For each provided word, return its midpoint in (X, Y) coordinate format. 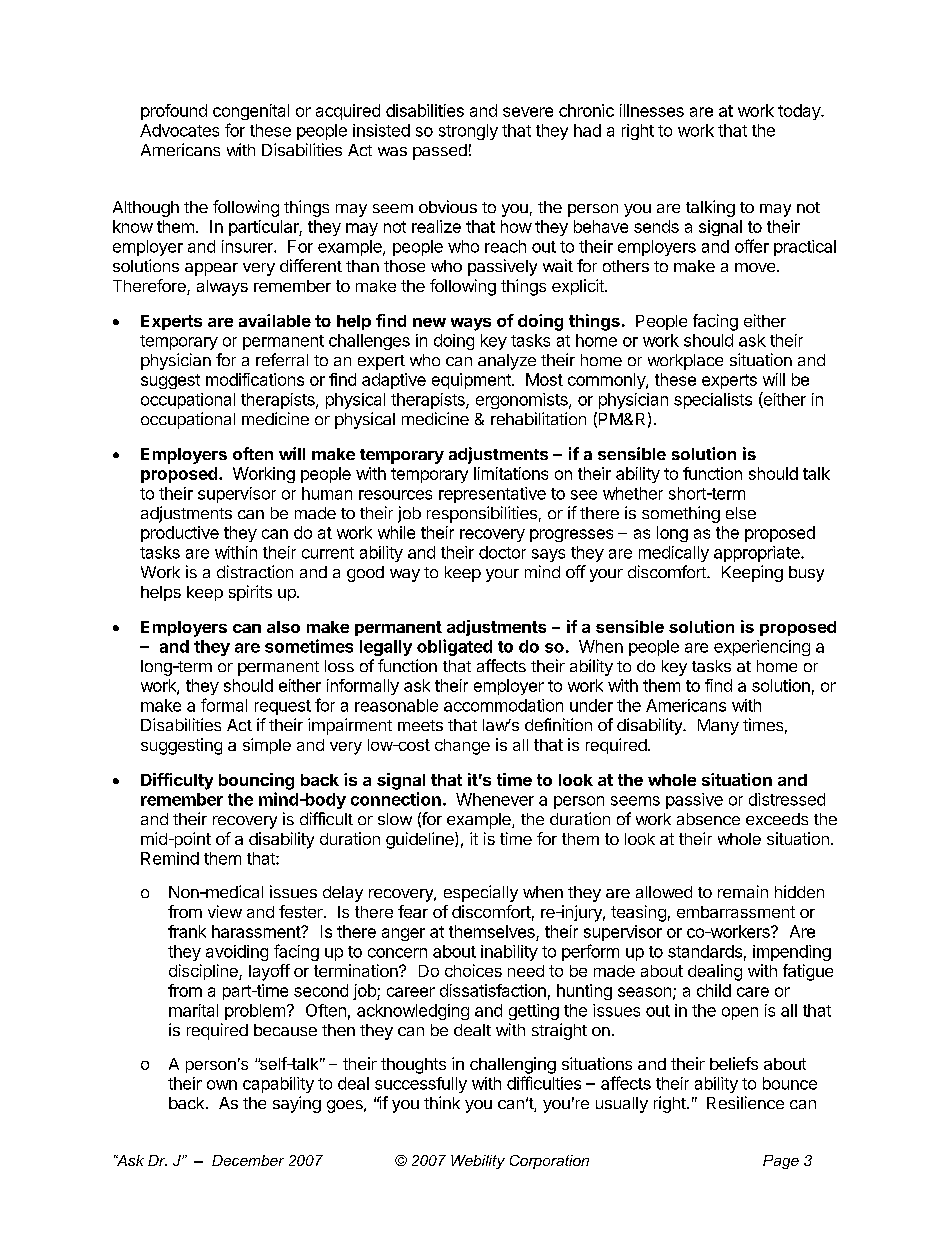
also (283, 627)
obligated (454, 647)
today (800, 112)
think (442, 1102)
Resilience (745, 1102)
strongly (468, 132)
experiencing (762, 648)
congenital (251, 112)
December (248, 1160)
